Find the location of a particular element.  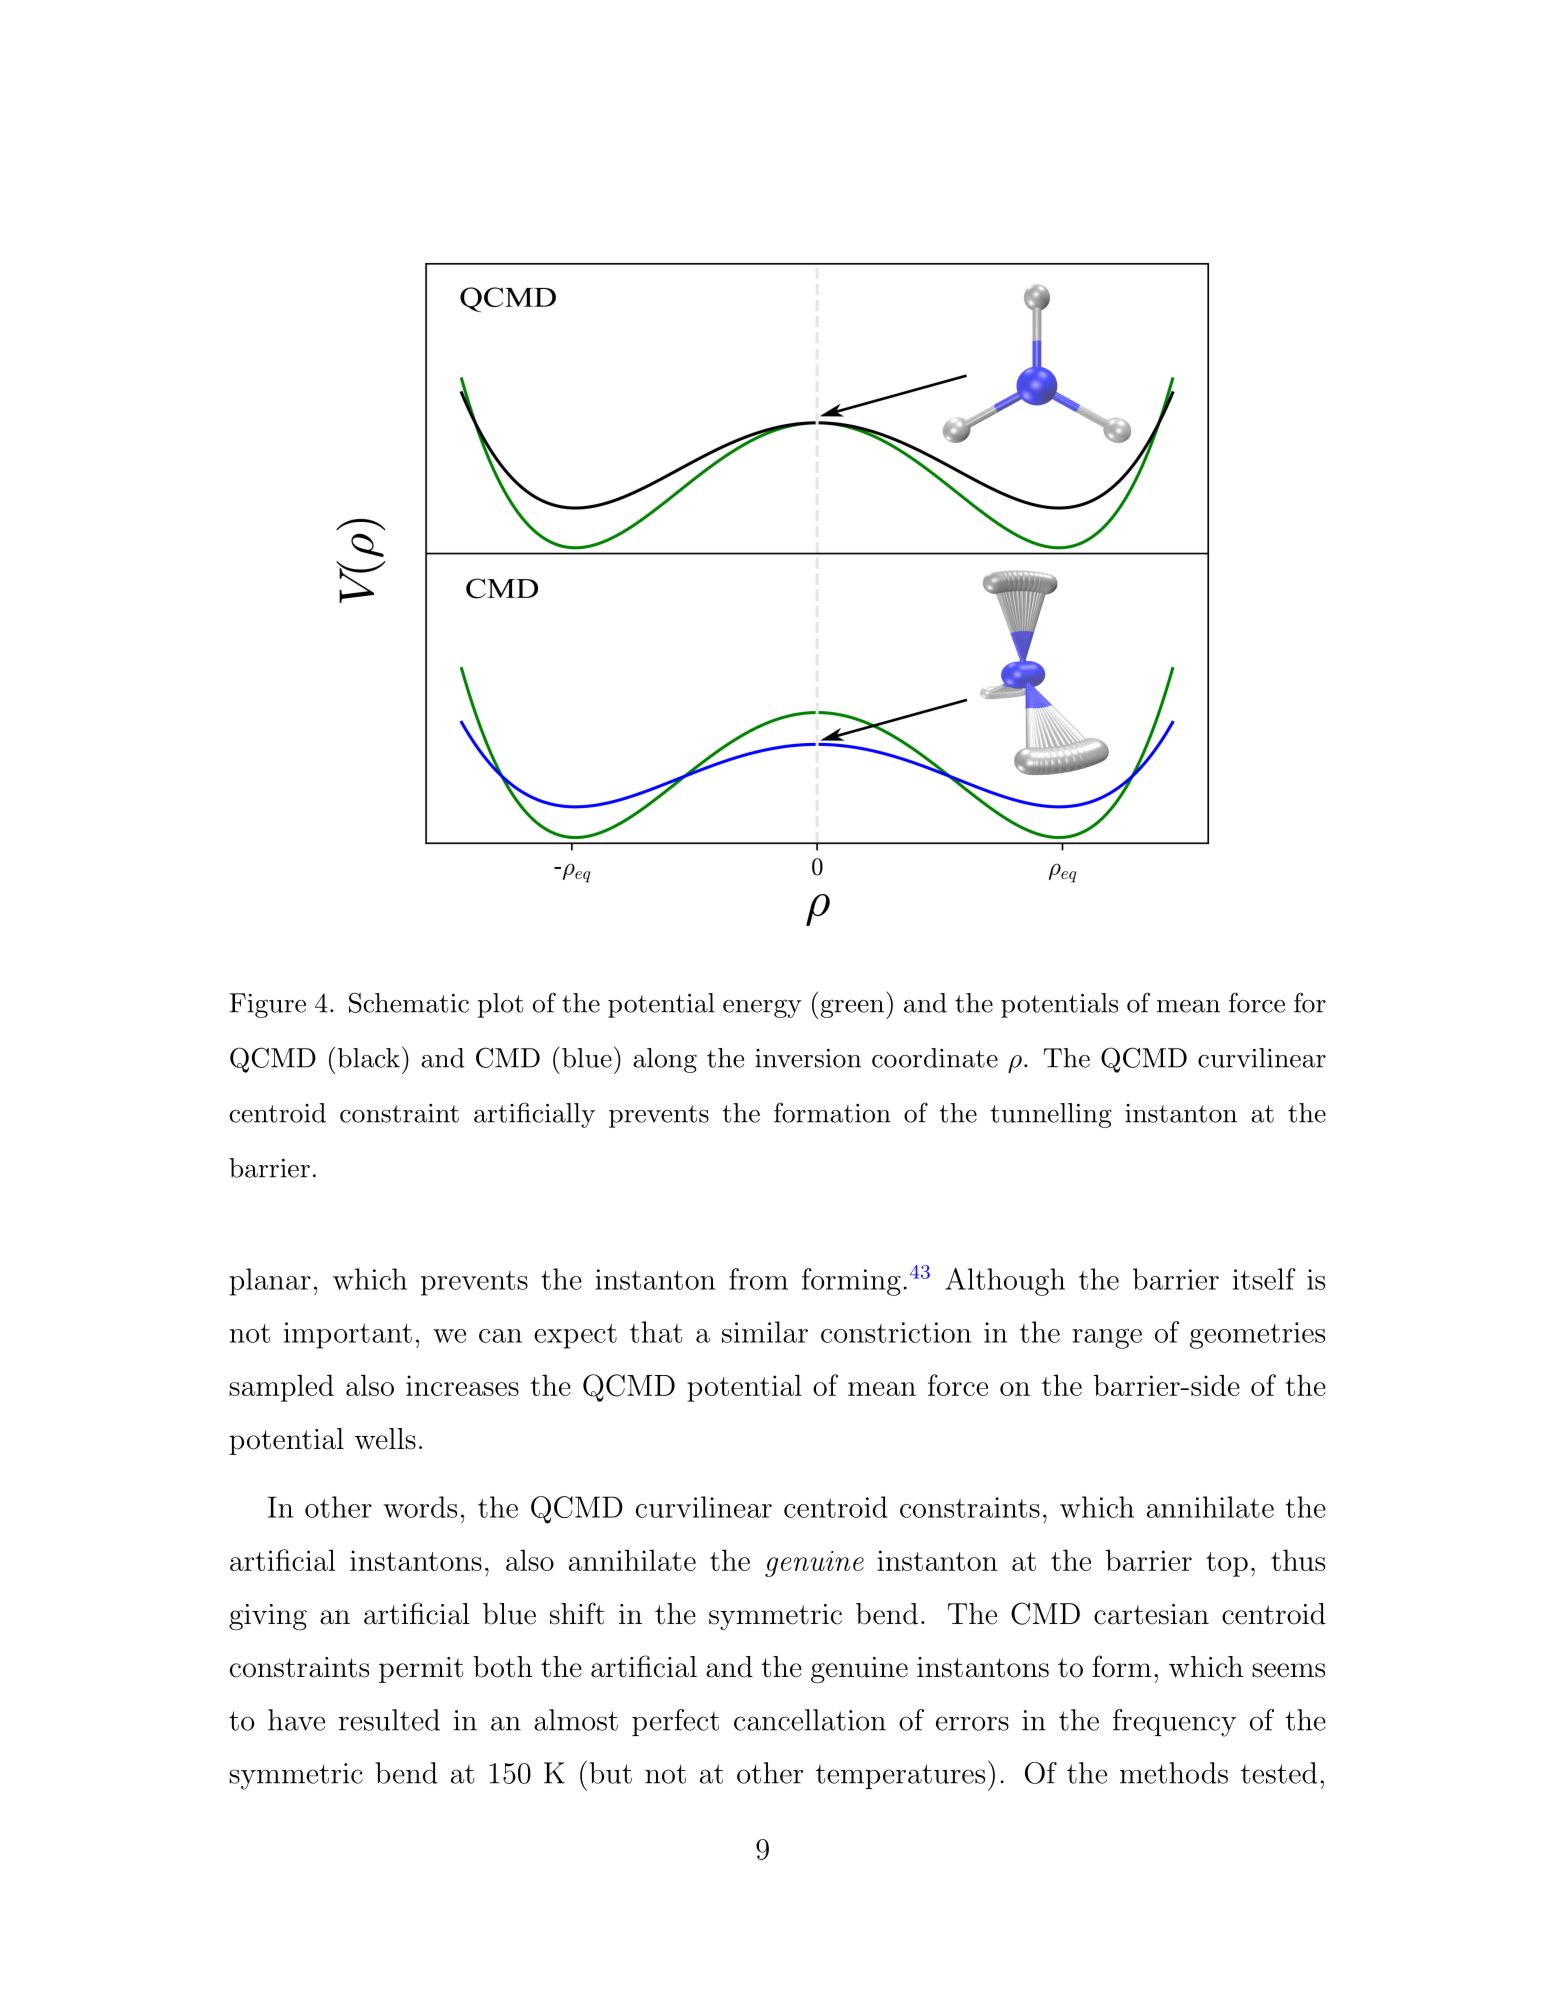

planar is located at coordinates (270, 1282).
